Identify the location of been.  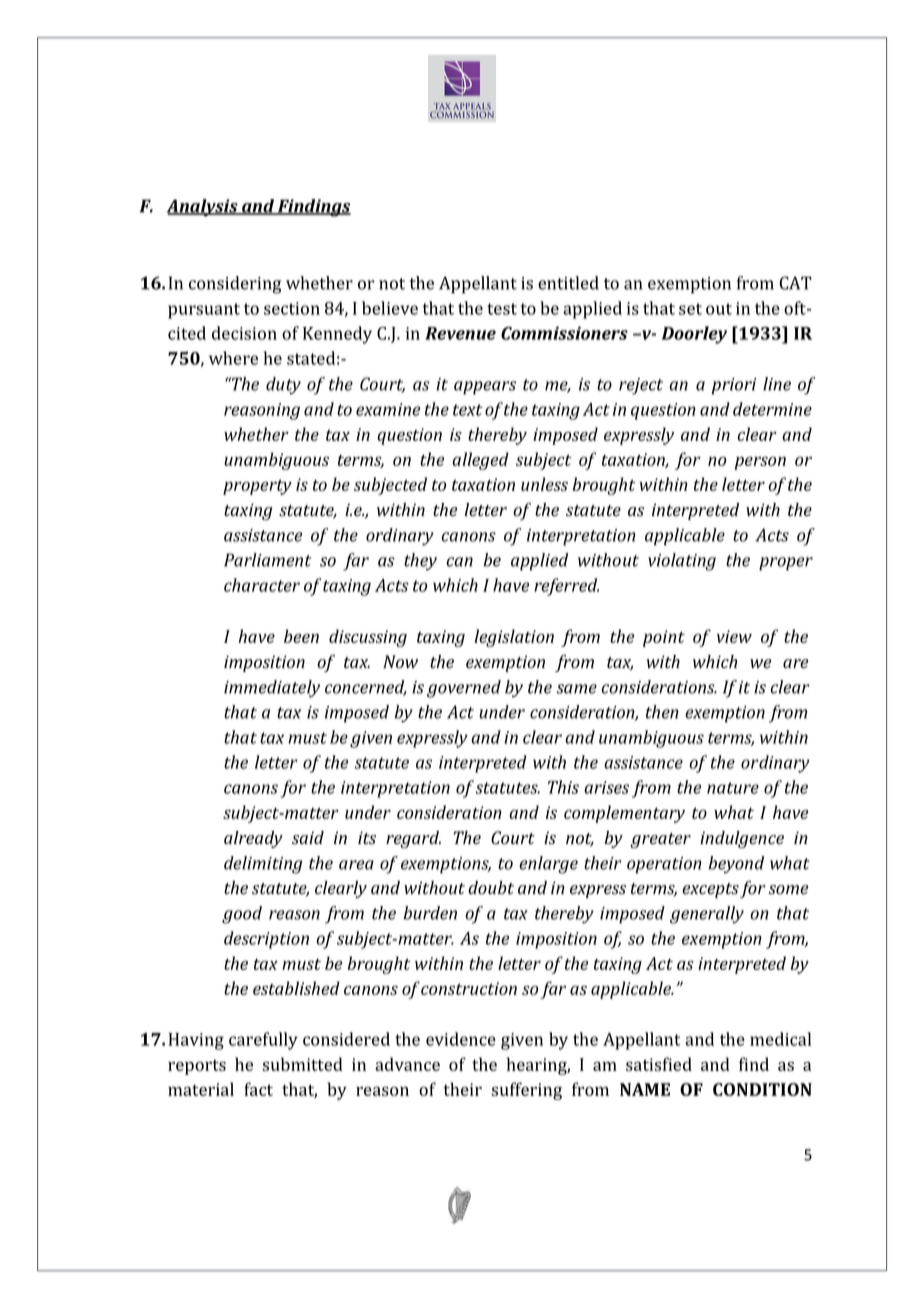
(301, 636).
